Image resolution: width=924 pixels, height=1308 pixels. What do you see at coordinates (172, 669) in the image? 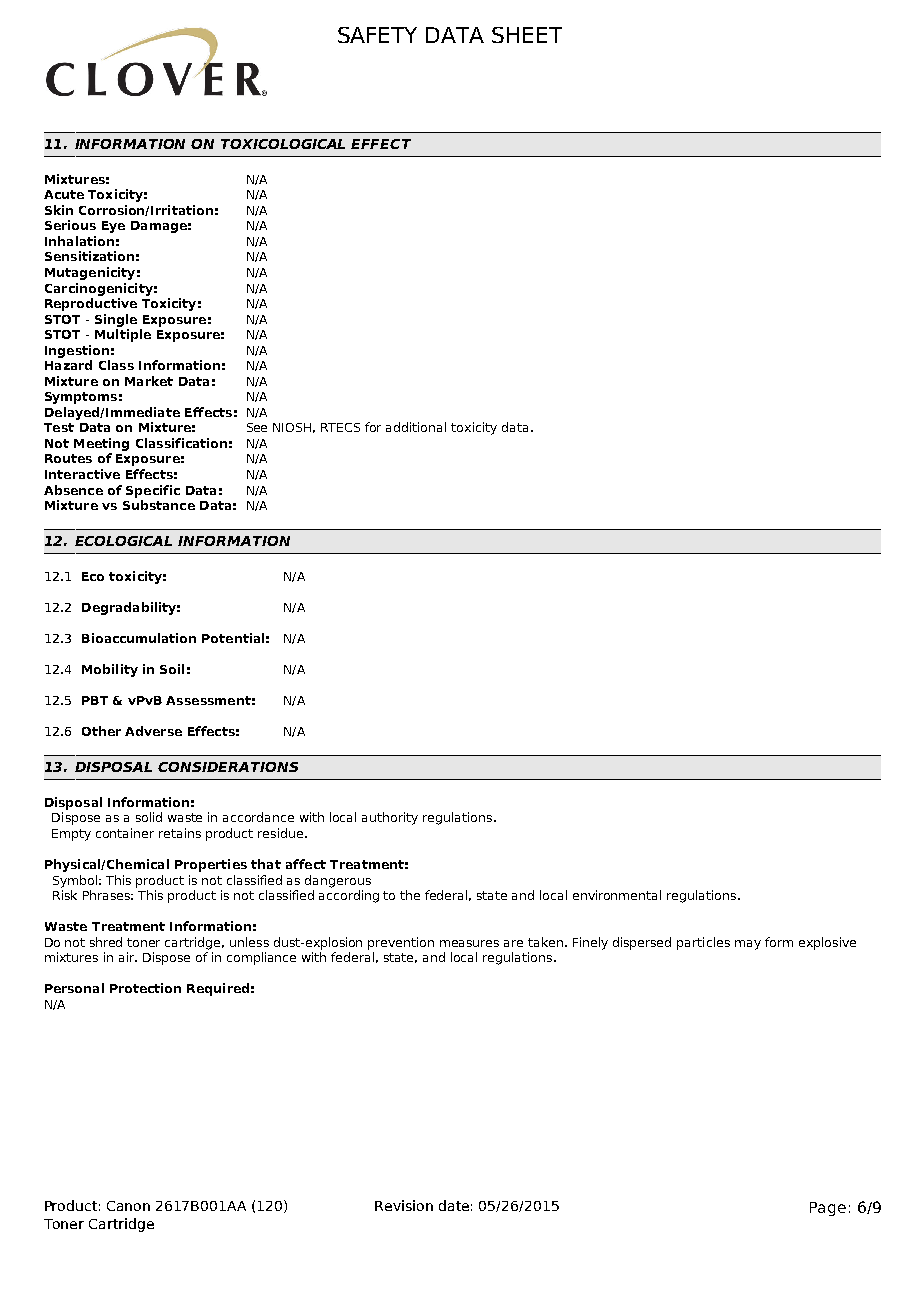
I see `Soil` at bounding box center [172, 669].
